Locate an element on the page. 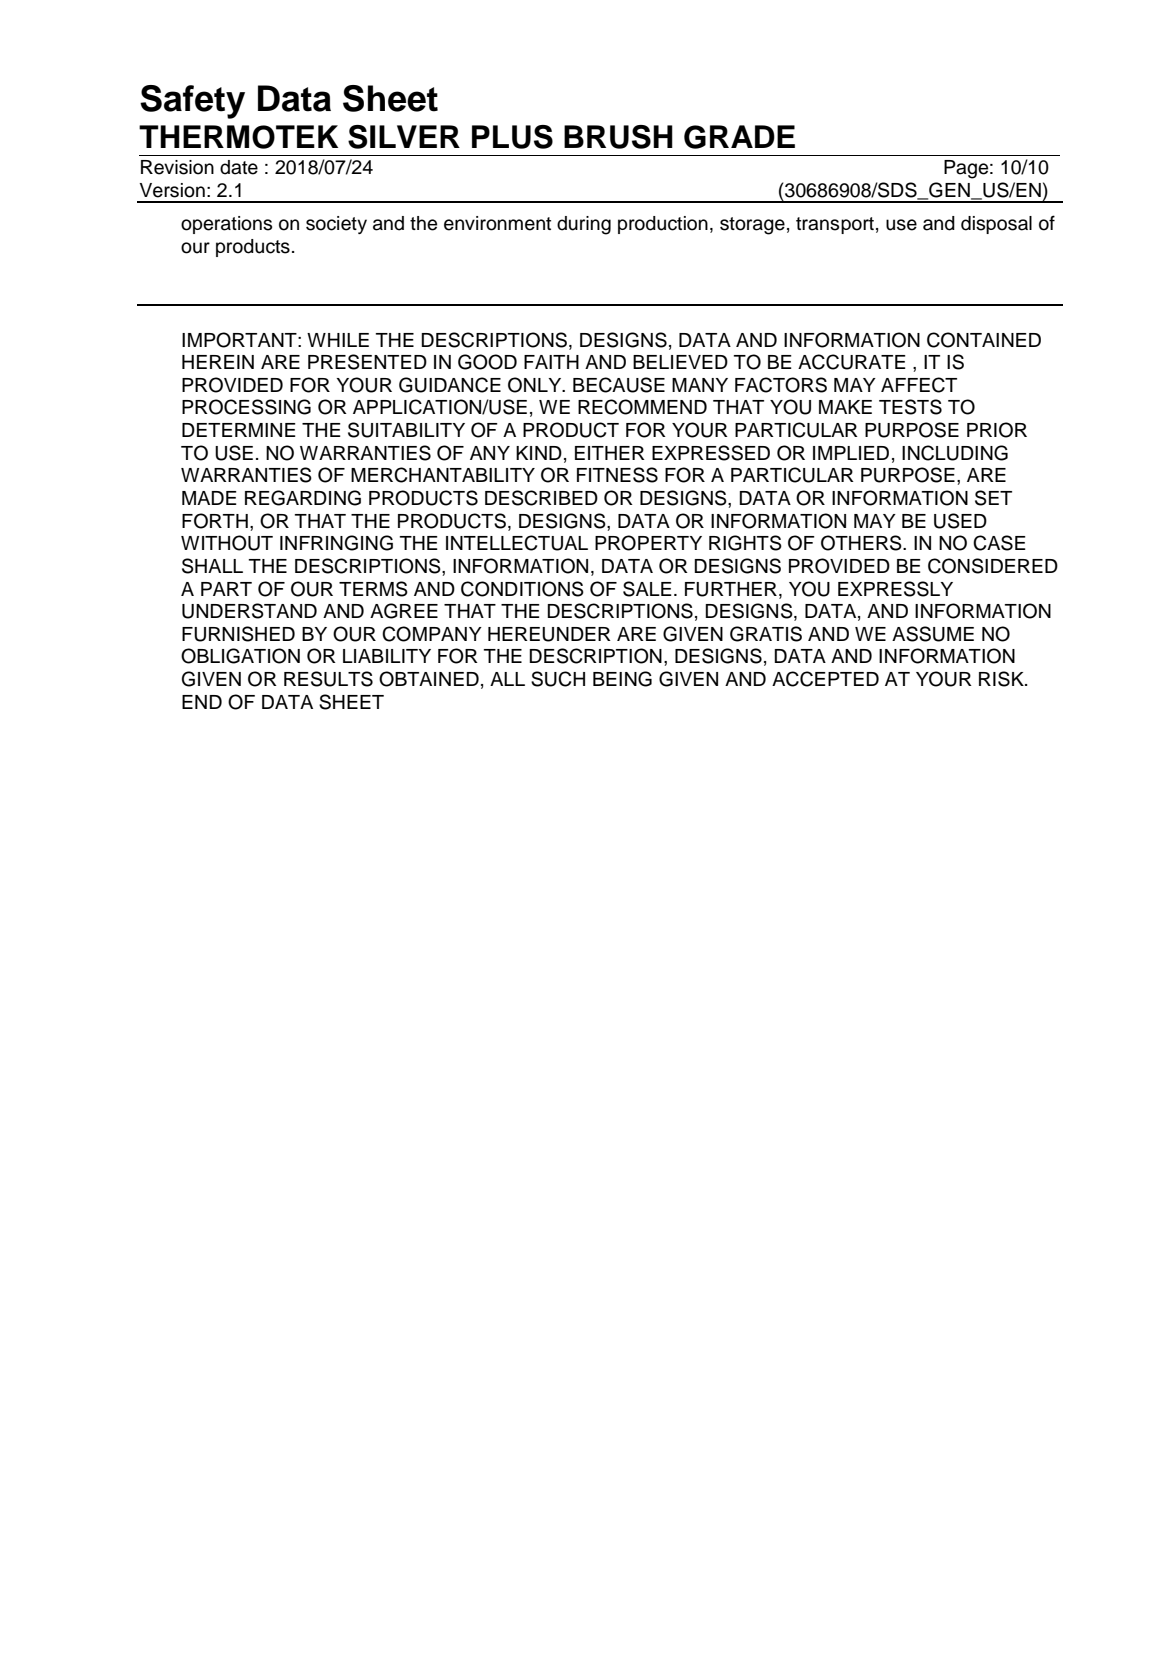 This document has height=1656, width=1171. DETERMINE is located at coordinates (239, 430).
